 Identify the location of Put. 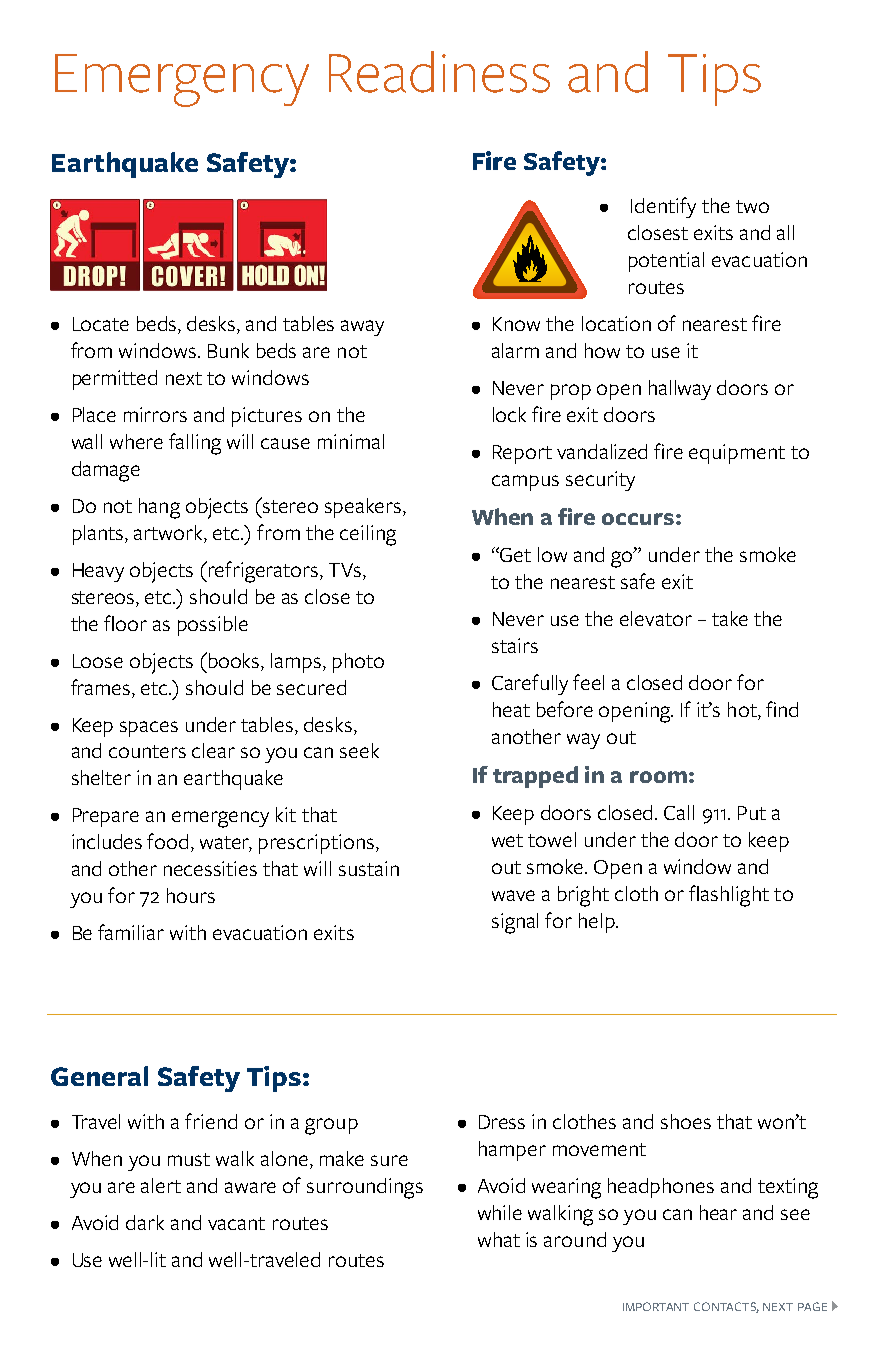
(752, 813).
